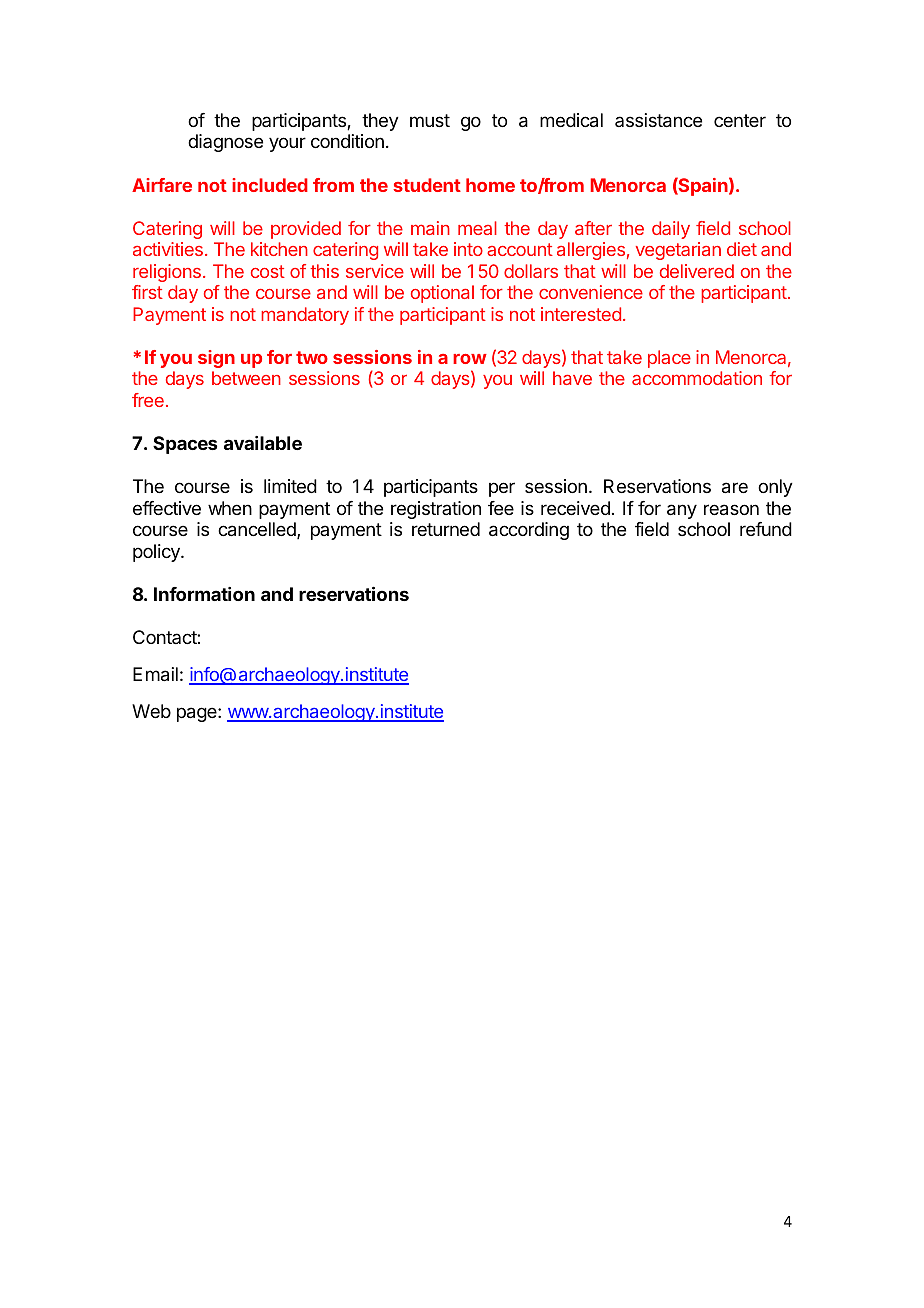  Describe the element at coordinates (430, 120) in the image. I see `must` at that location.
